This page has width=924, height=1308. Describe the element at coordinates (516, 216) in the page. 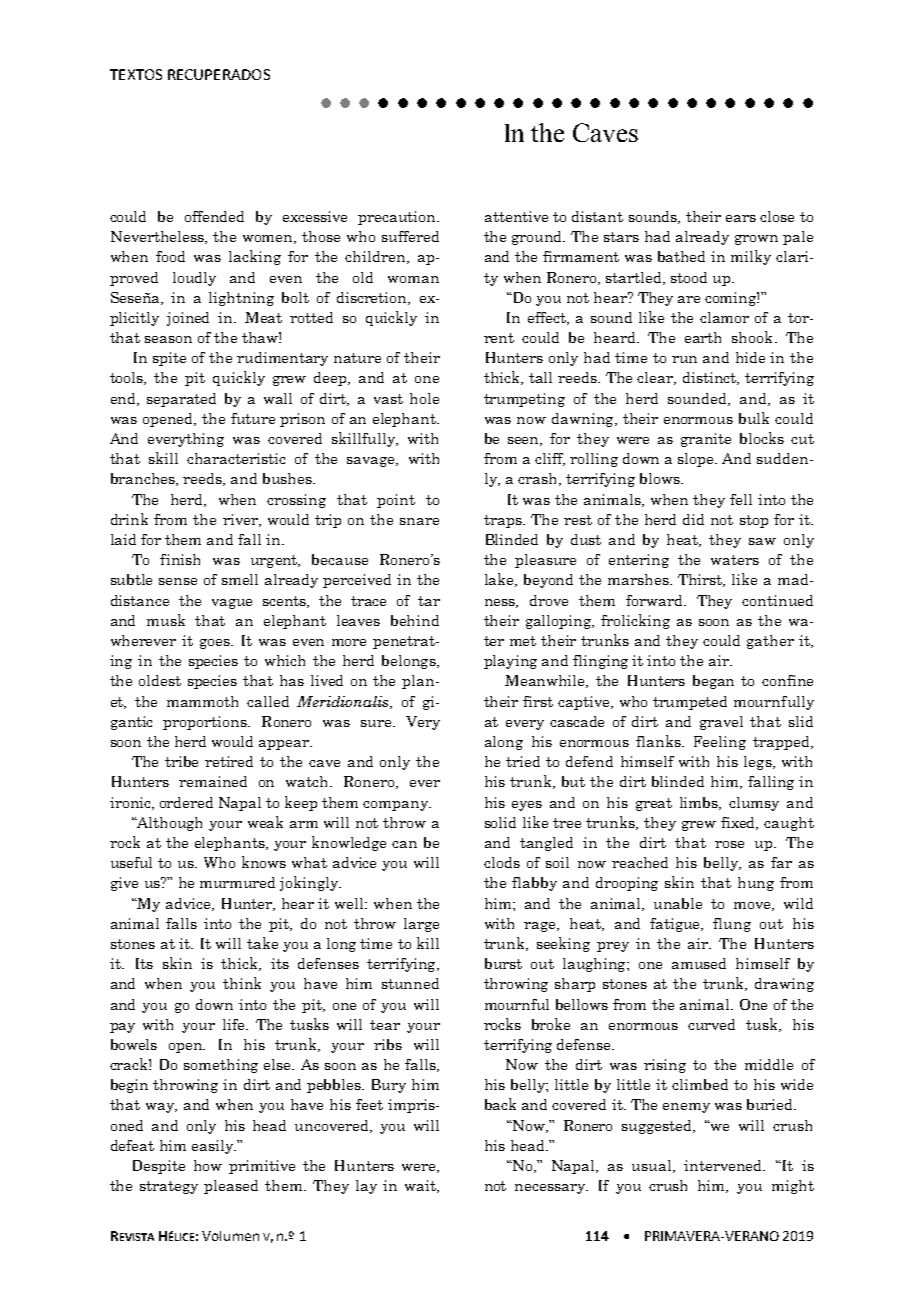

I see `attentive` at that location.
